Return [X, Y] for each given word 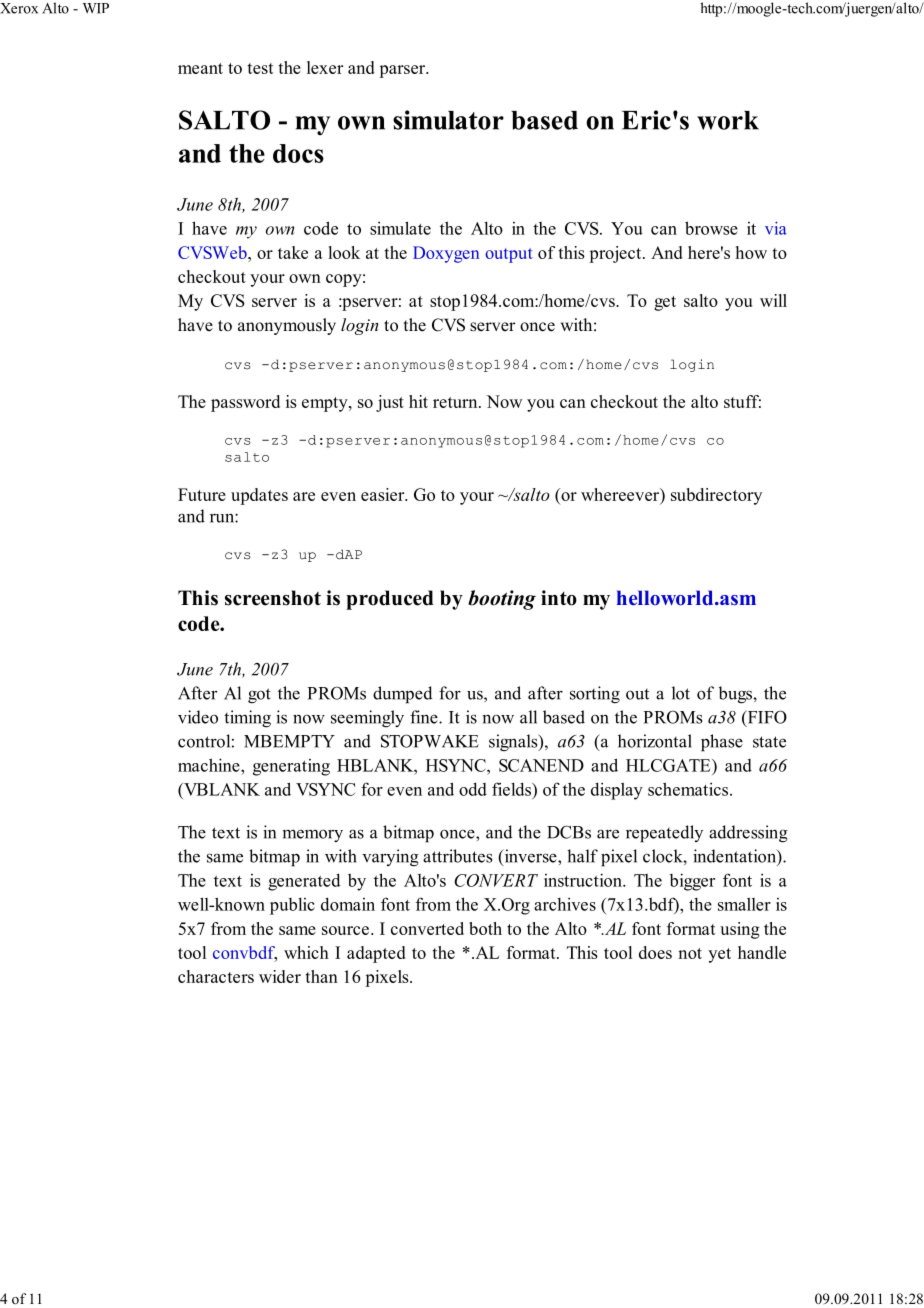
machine [210, 765]
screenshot [273, 598]
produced [390, 600]
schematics [689, 789]
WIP [96, 8]
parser [403, 71]
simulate [400, 228]
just [390, 403]
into [559, 598]
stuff [742, 401]
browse [711, 228]
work [728, 120]
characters [216, 976]
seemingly [367, 718]
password [245, 403]
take [293, 252]
